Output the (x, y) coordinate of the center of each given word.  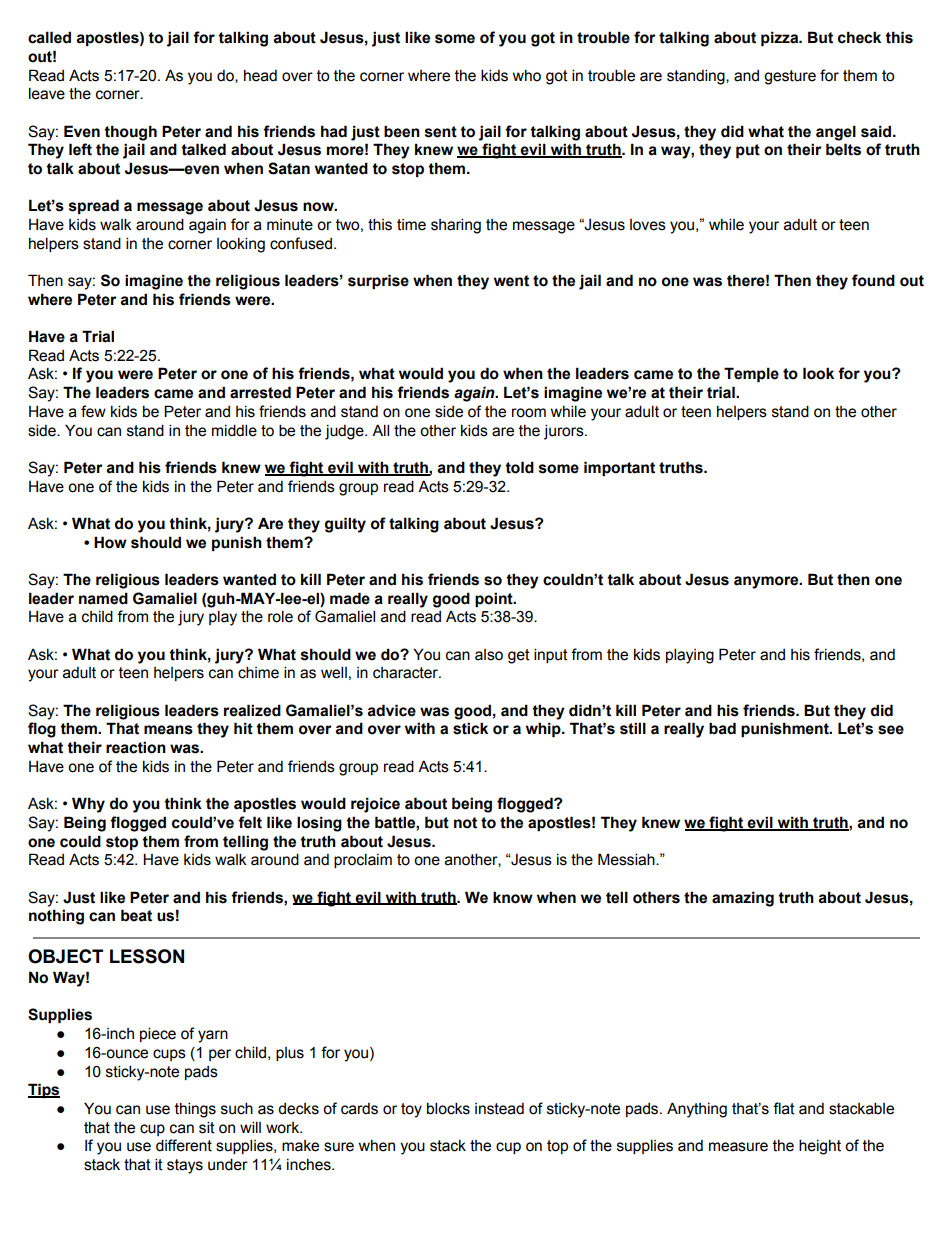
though (130, 133)
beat (136, 915)
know (513, 897)
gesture (790, 77)
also (489, 655)
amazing (743, 899)
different (184, 1145)
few (93, 411)
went (511, 281)
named (103, 598)
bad (722, 728)
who (527, 76)
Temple (751, 374)
